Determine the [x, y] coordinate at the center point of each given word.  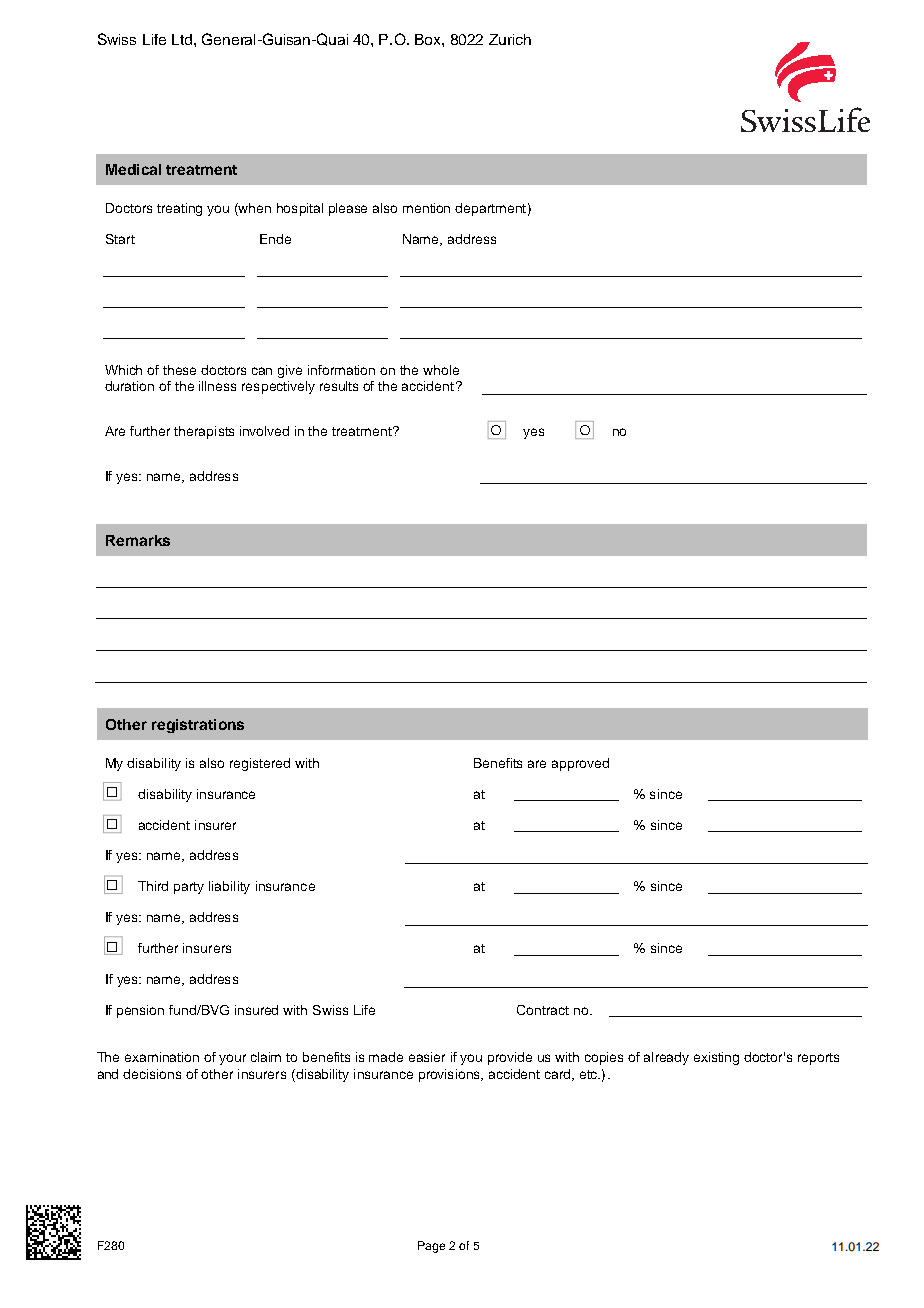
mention [426, 208]
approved [580, 764]
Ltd [182, 39]
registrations [198, 726]
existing [716, 1058]
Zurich [510, 39]
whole [441, 370]
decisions [152, 1074]
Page [431, 1247]
